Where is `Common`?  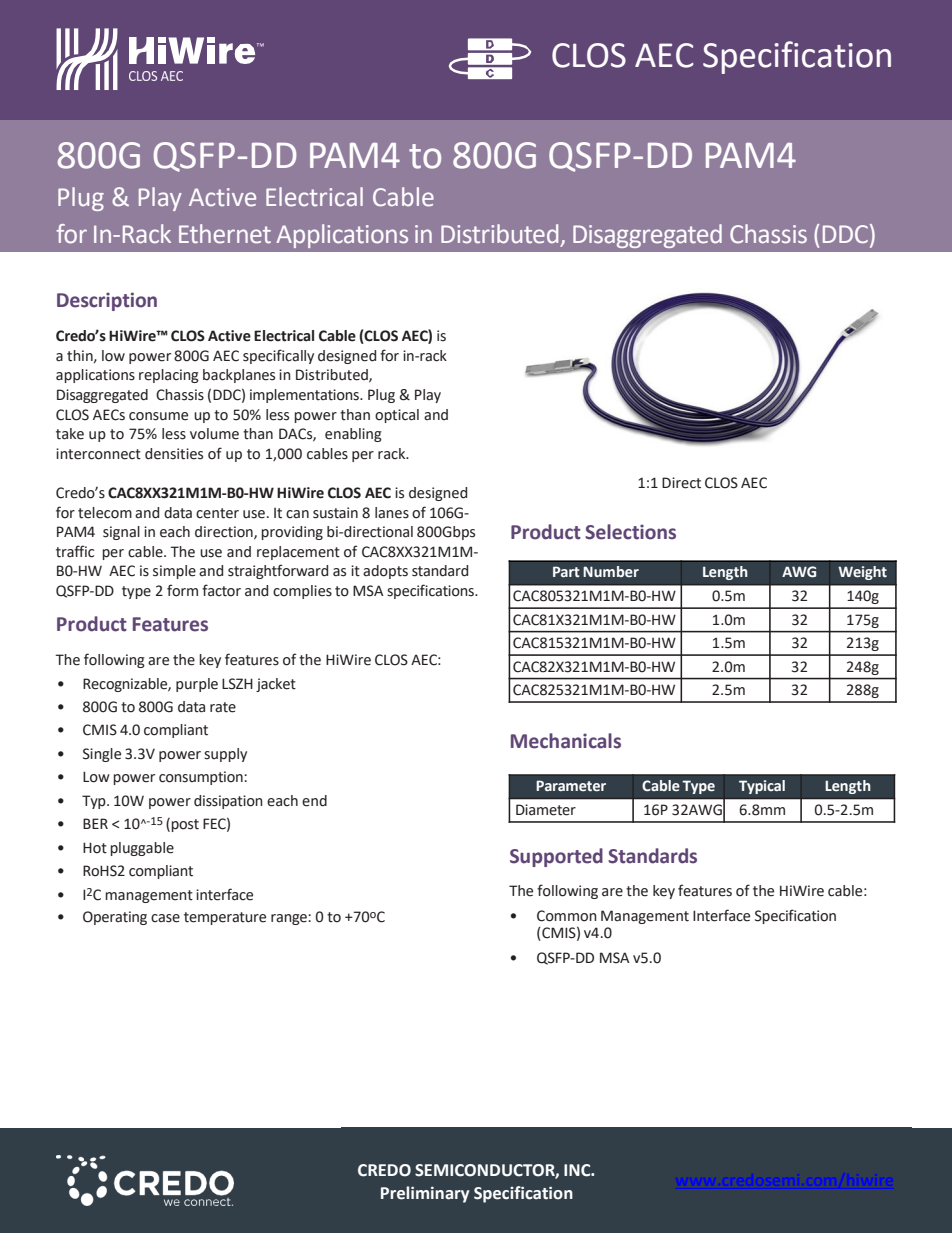 Common is located at coordinates (567, 916).
